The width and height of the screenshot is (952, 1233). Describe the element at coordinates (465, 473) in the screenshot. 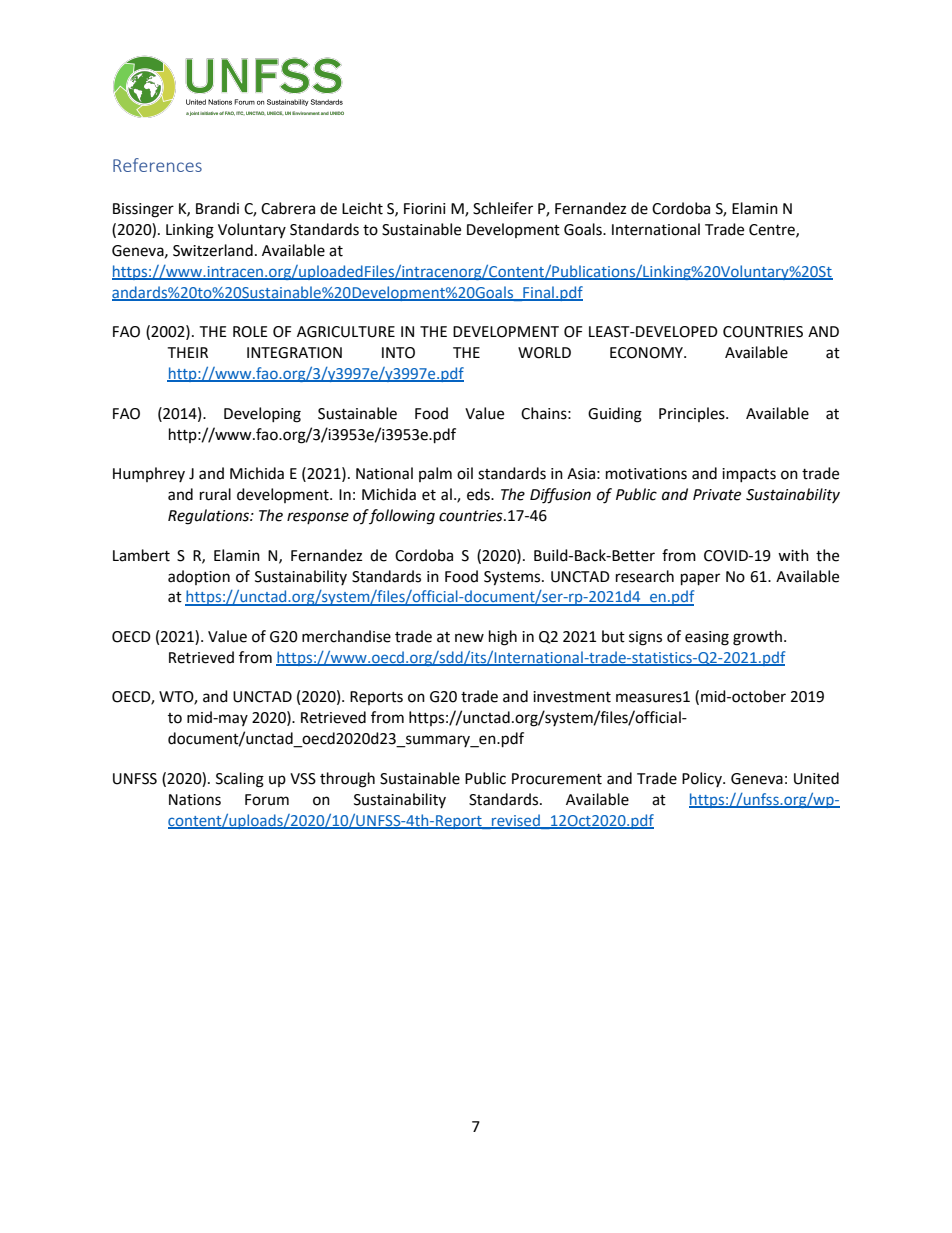

I see `oil` at that location.
